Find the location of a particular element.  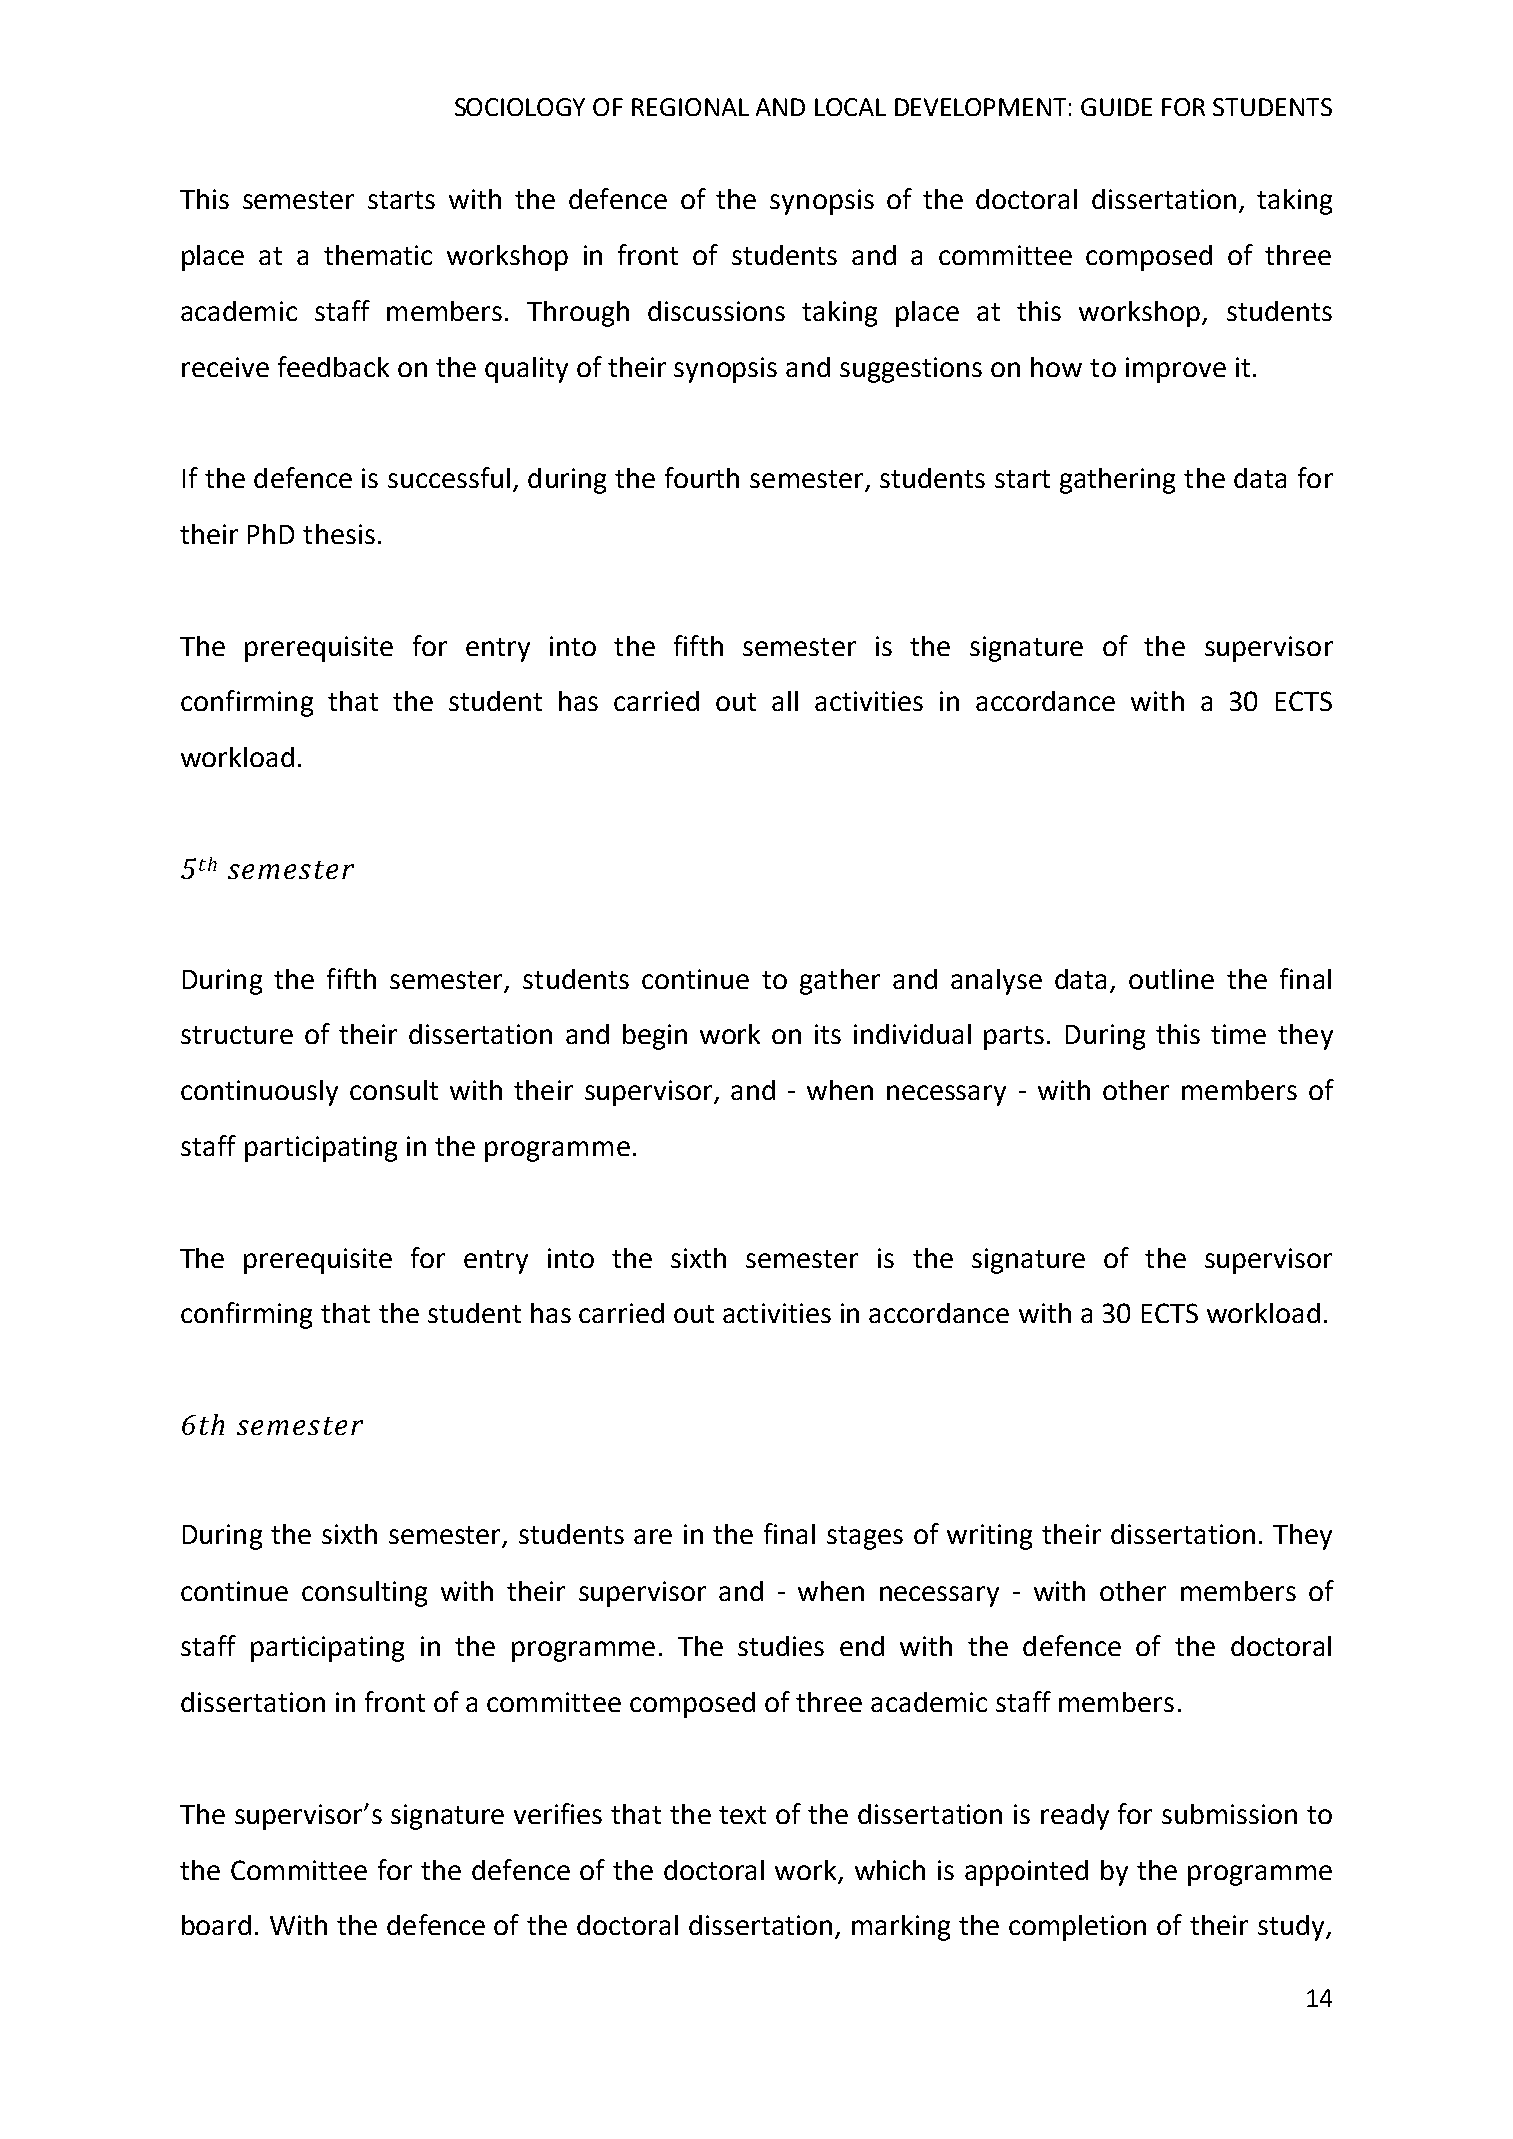

time is located at coordinates (1238, 1034).
